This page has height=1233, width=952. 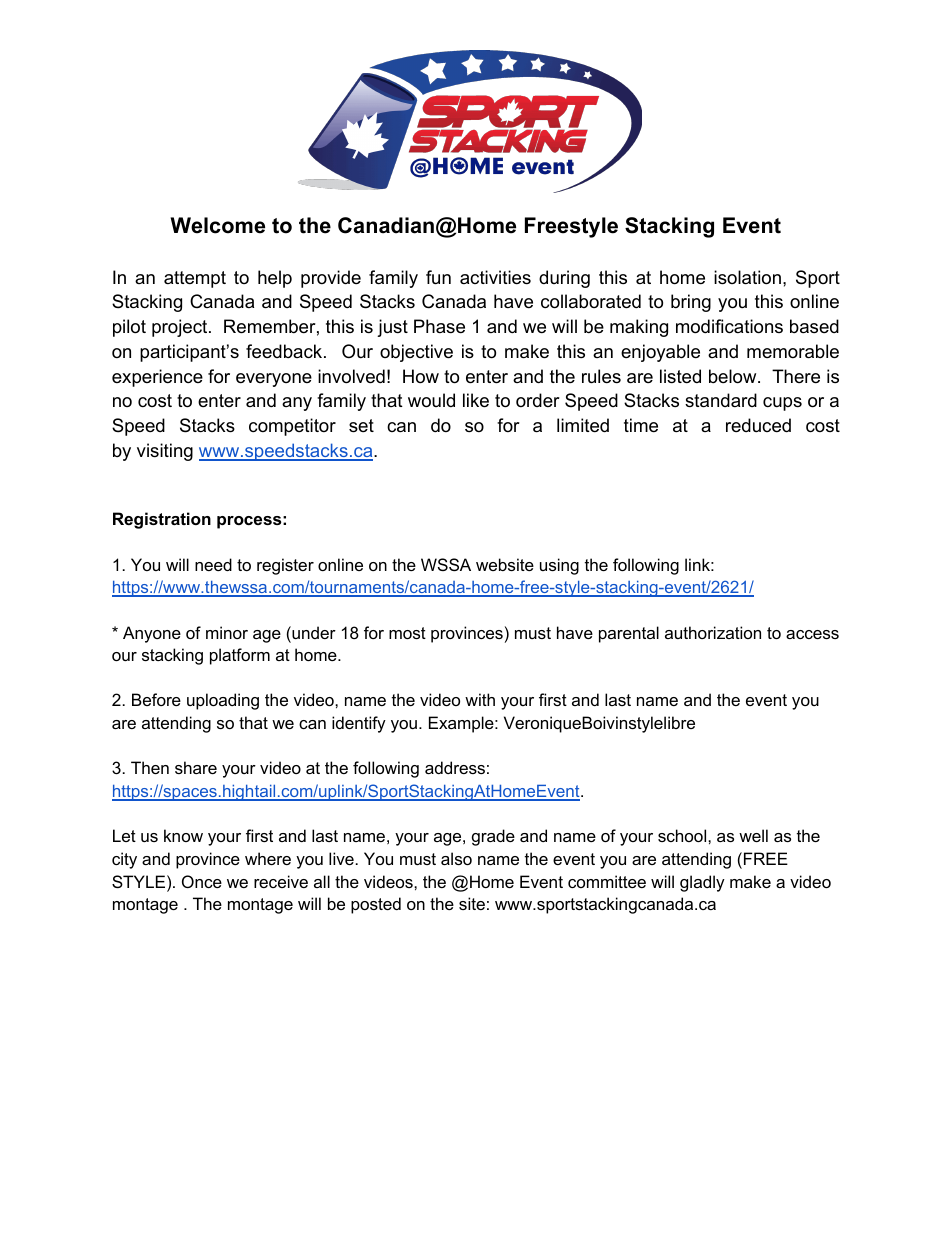 I want to click on gladly, so click(x=702, y=883).
